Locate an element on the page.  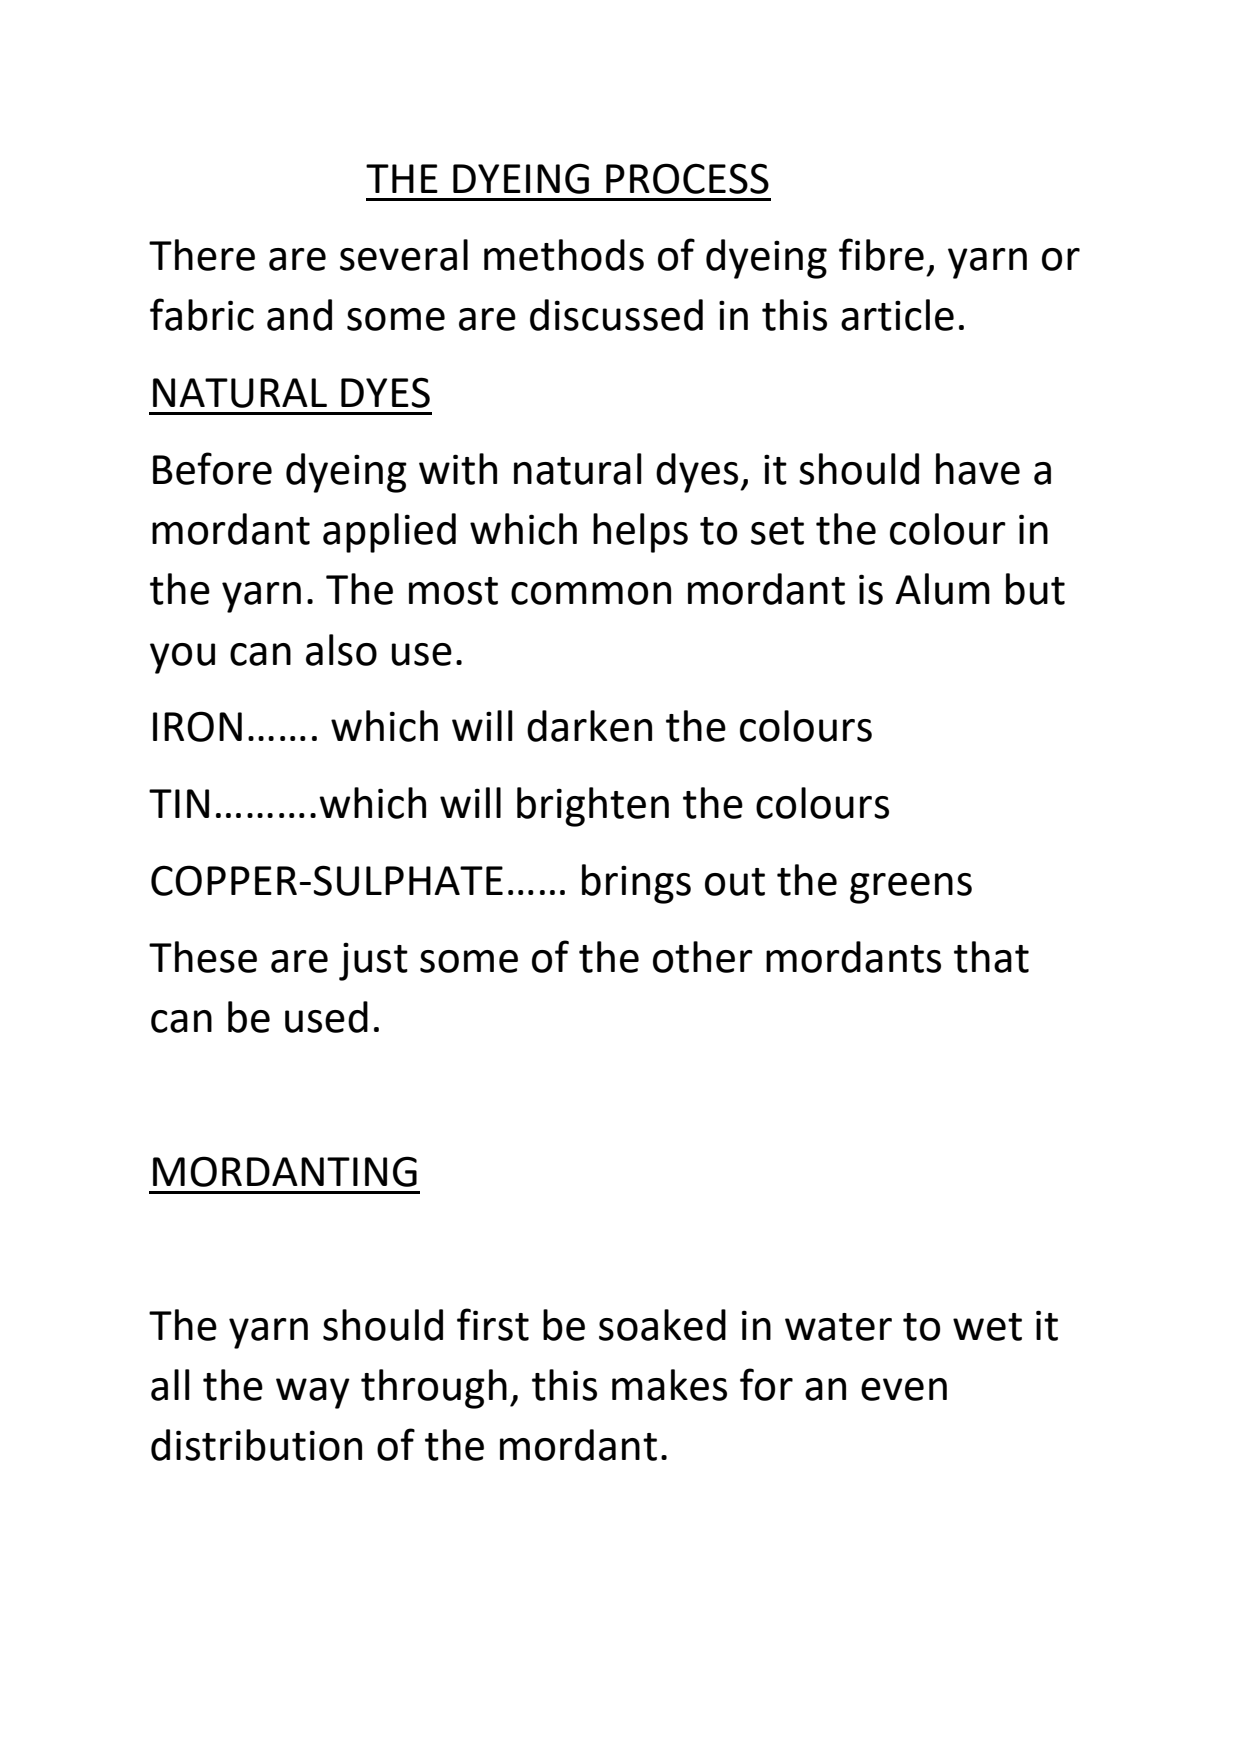
also is located at coordinates (341, 650).
